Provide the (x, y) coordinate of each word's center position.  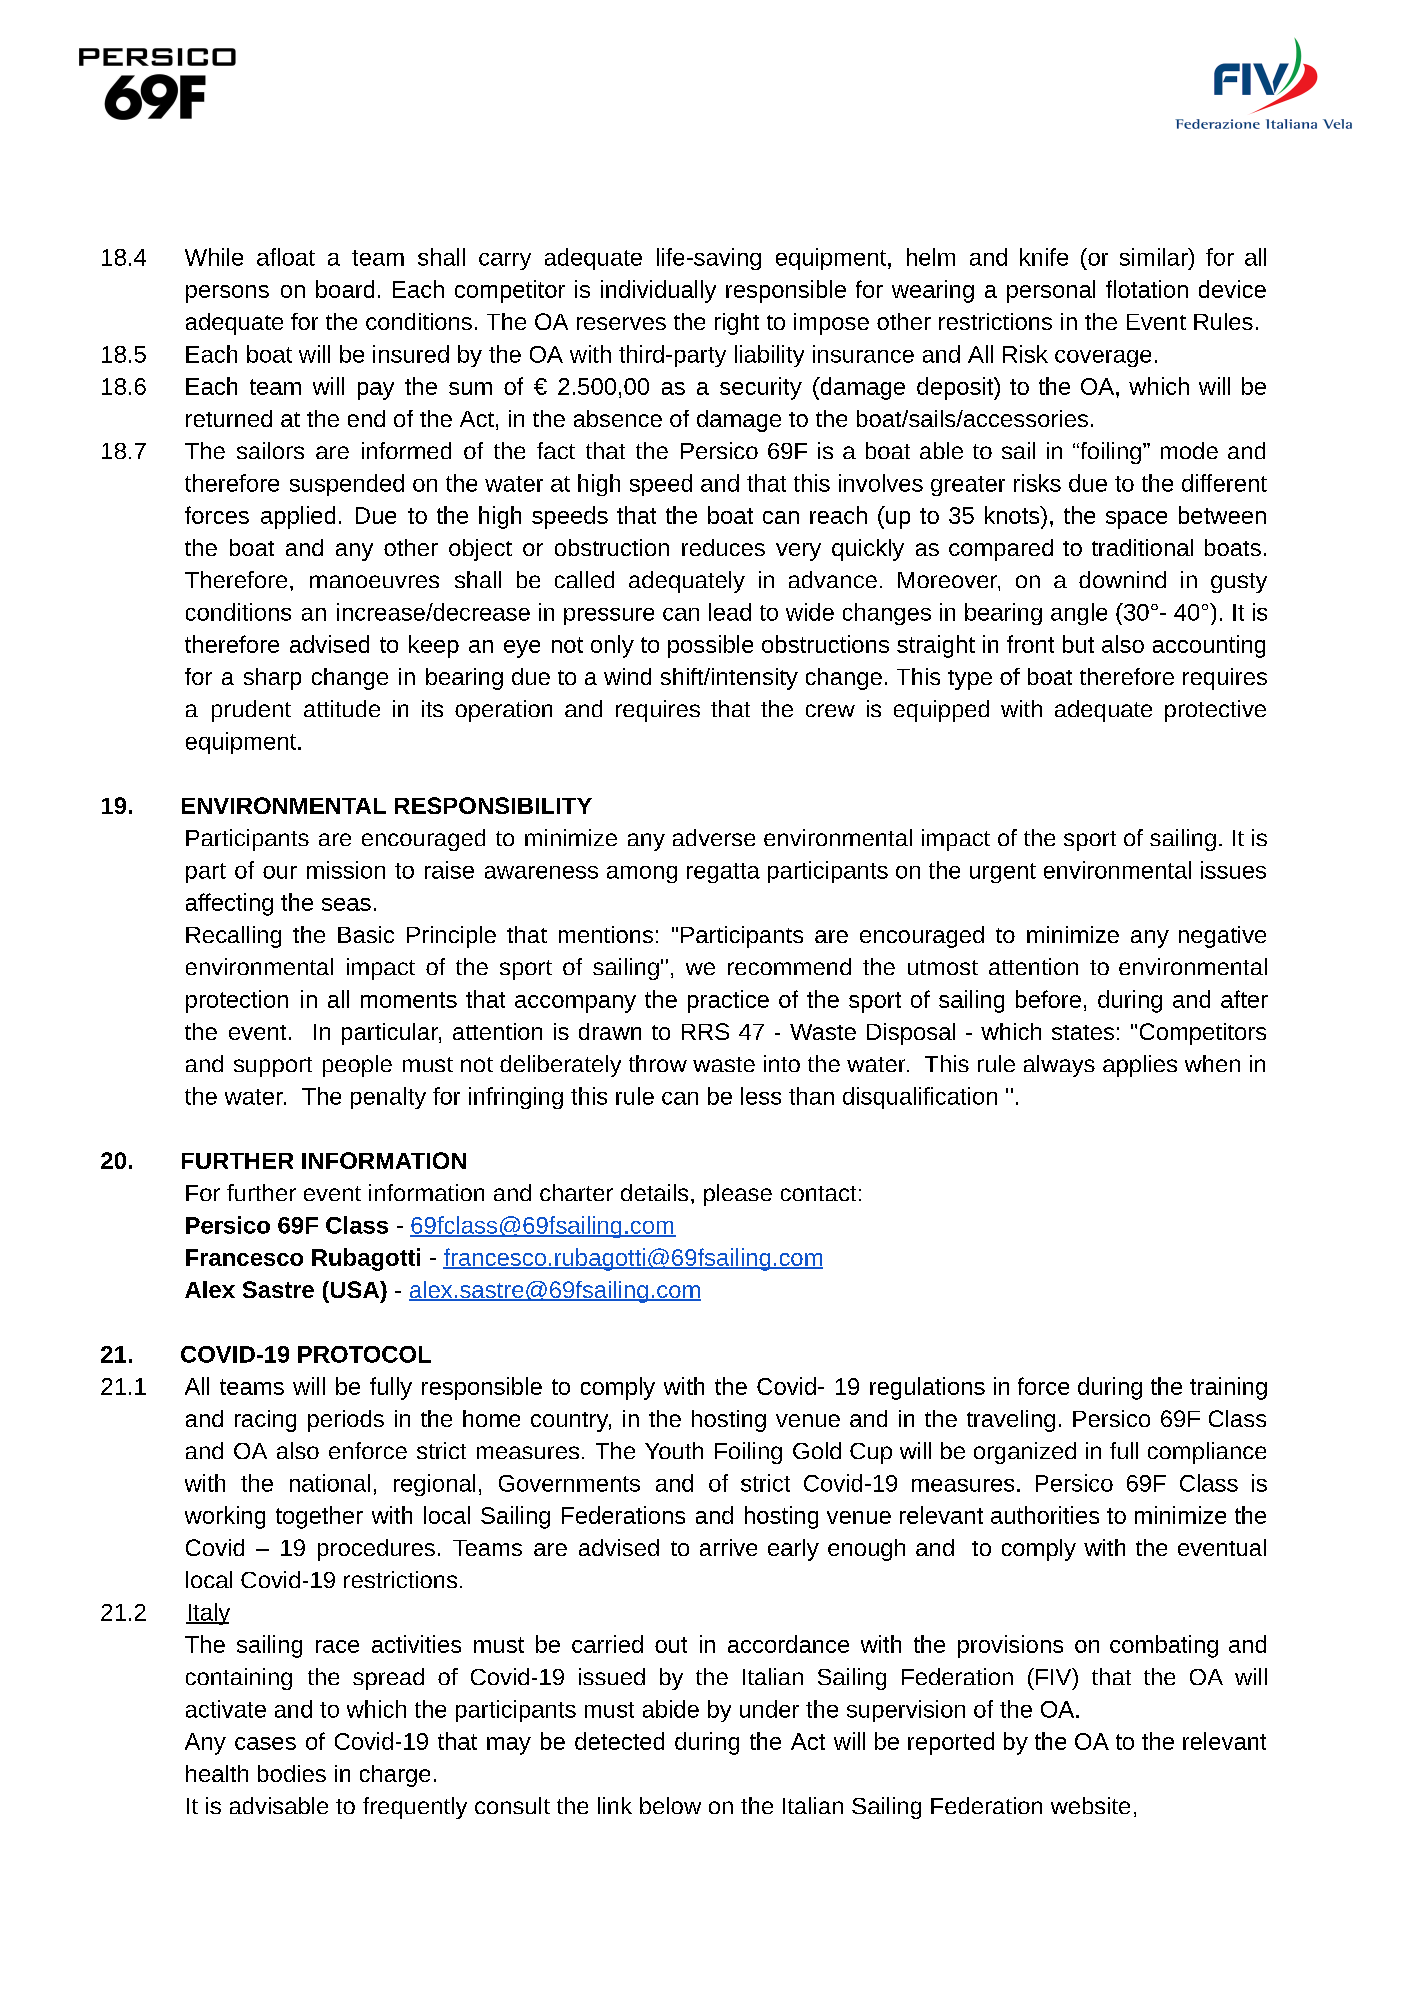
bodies (292, 1773)
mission (346, 870)
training (1228, 1388)
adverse (714, 837)
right (737, 324)
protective (1215, 711)
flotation (1147, 289)
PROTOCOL (364, 1354)
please (738, 1195)
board (345, 289)
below (670, 1805)
